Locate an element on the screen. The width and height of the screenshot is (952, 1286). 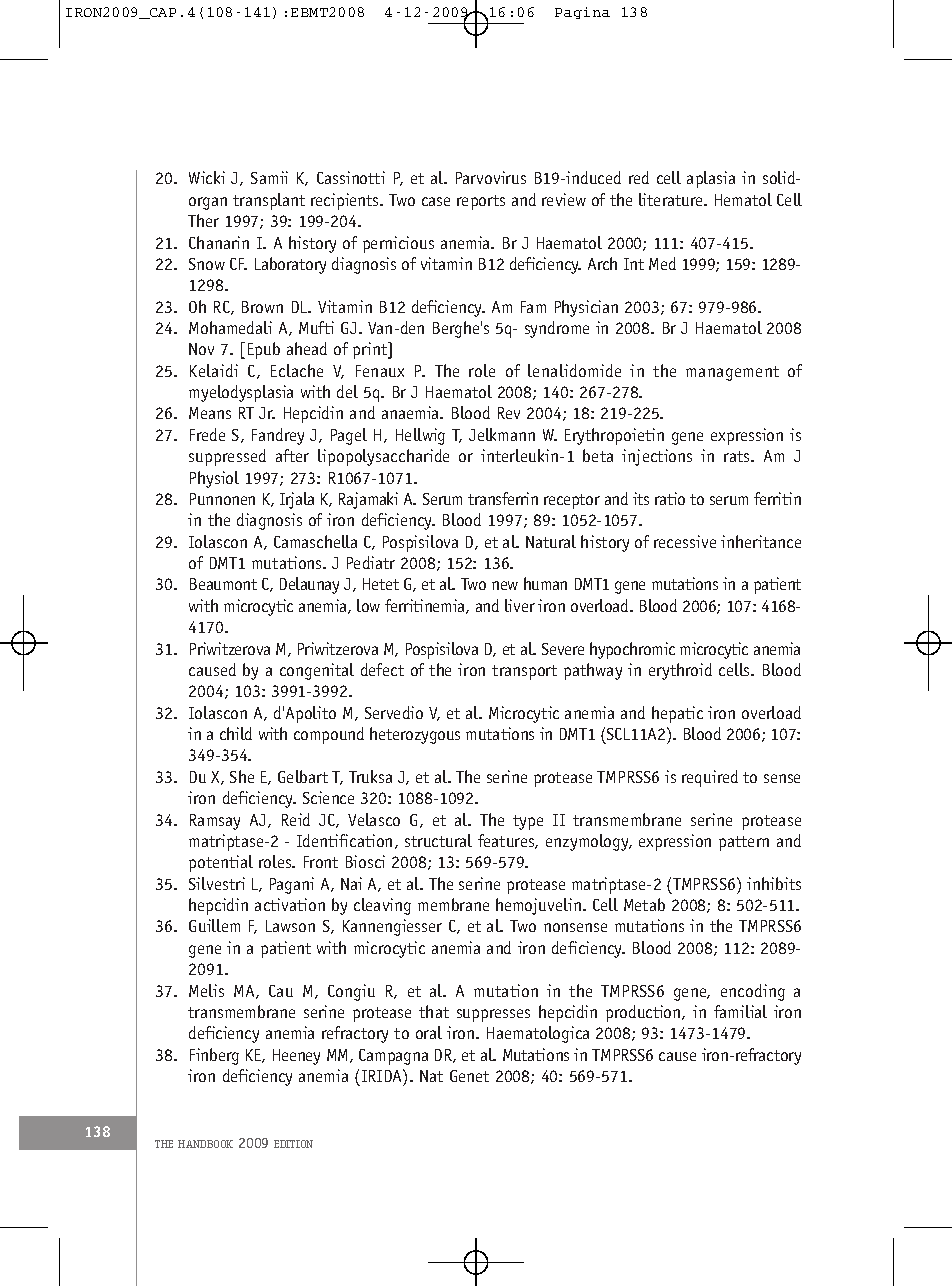
familial is located at coordinates (740, 1011).
